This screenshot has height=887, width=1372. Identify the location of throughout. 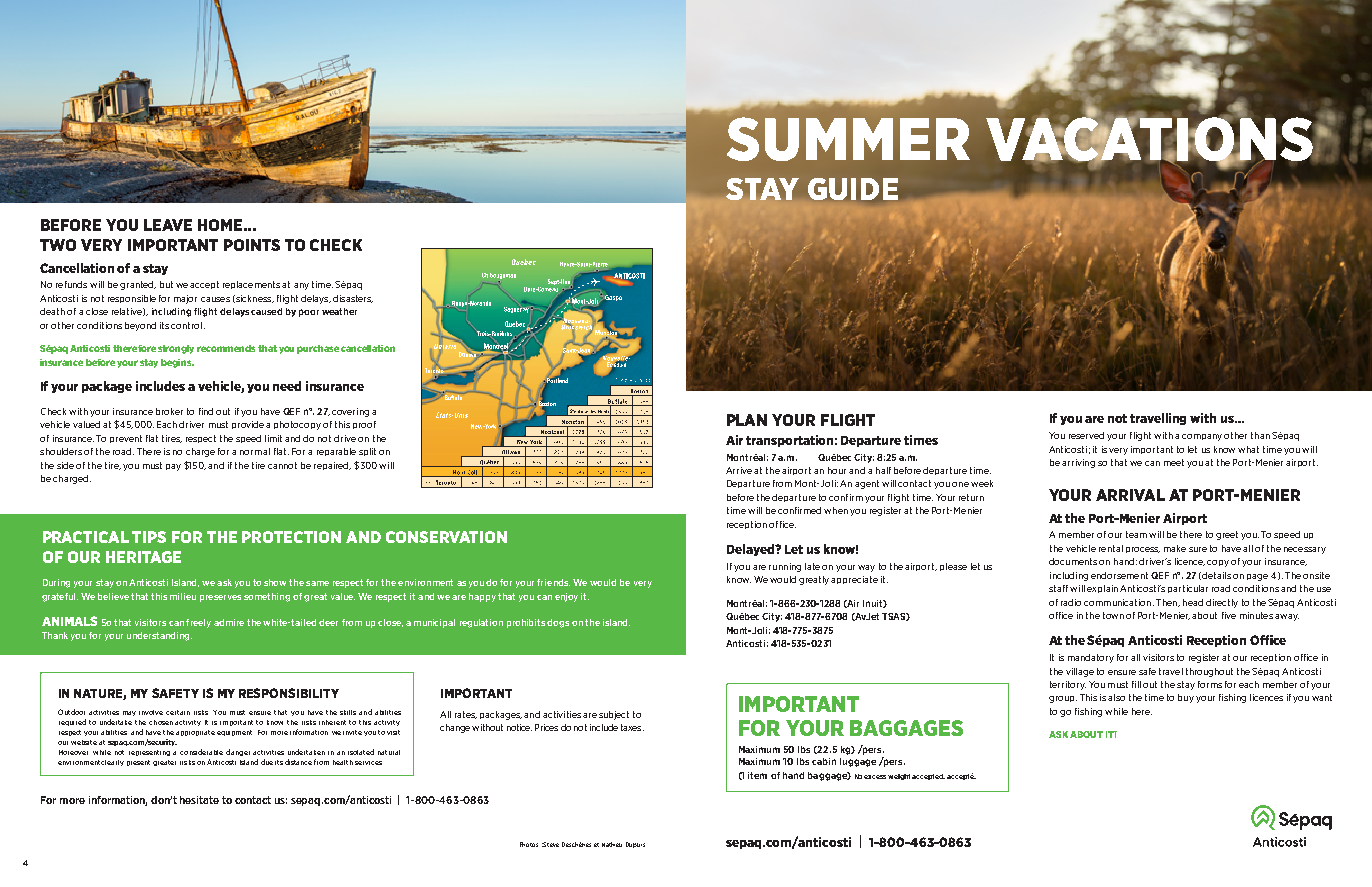
(1209, 672).
